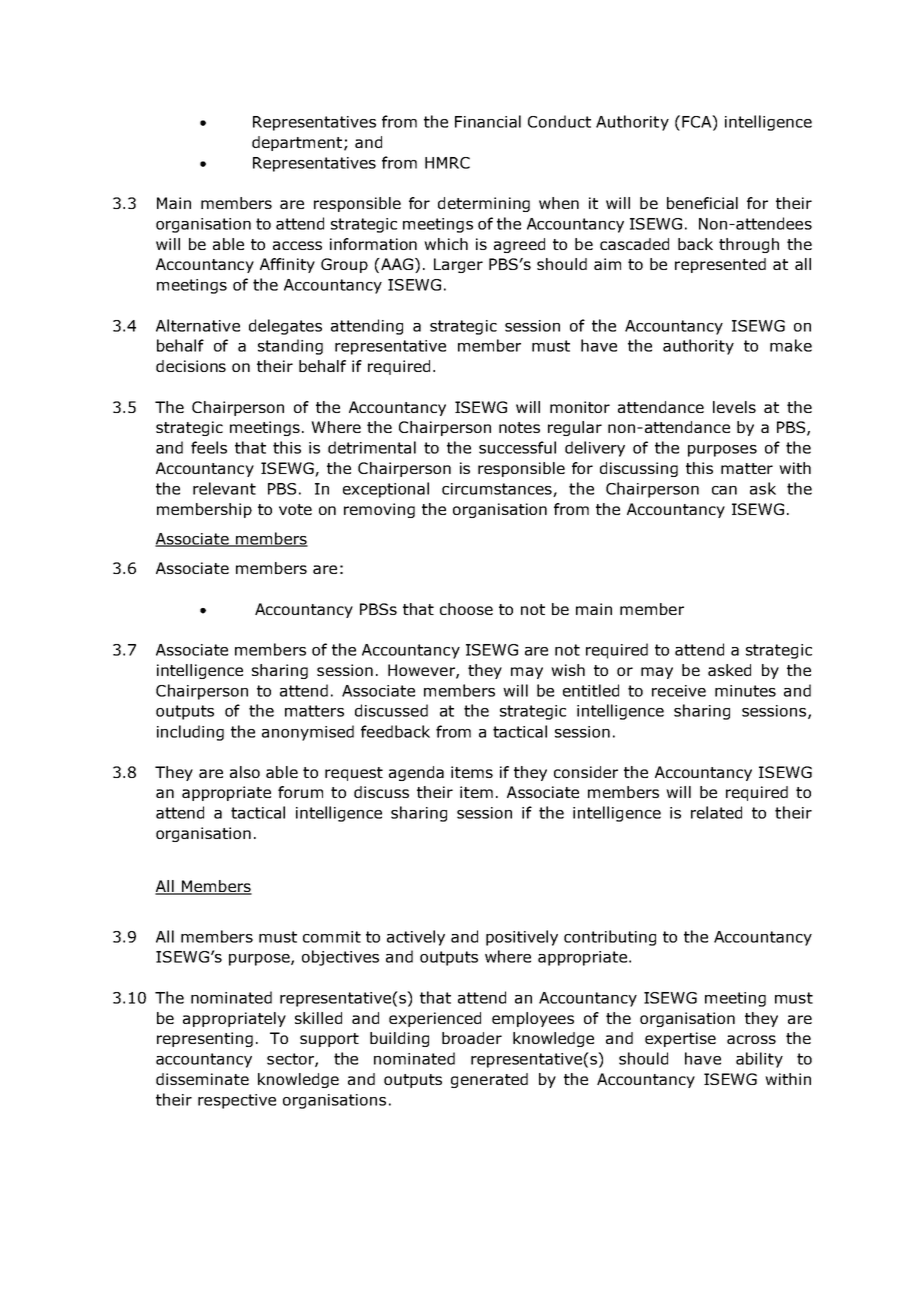 This page has height=1308, width=924. What do you see at coordinates (702, 203) in the page?
I see `beneficial` at bounding box center [702, 203].
